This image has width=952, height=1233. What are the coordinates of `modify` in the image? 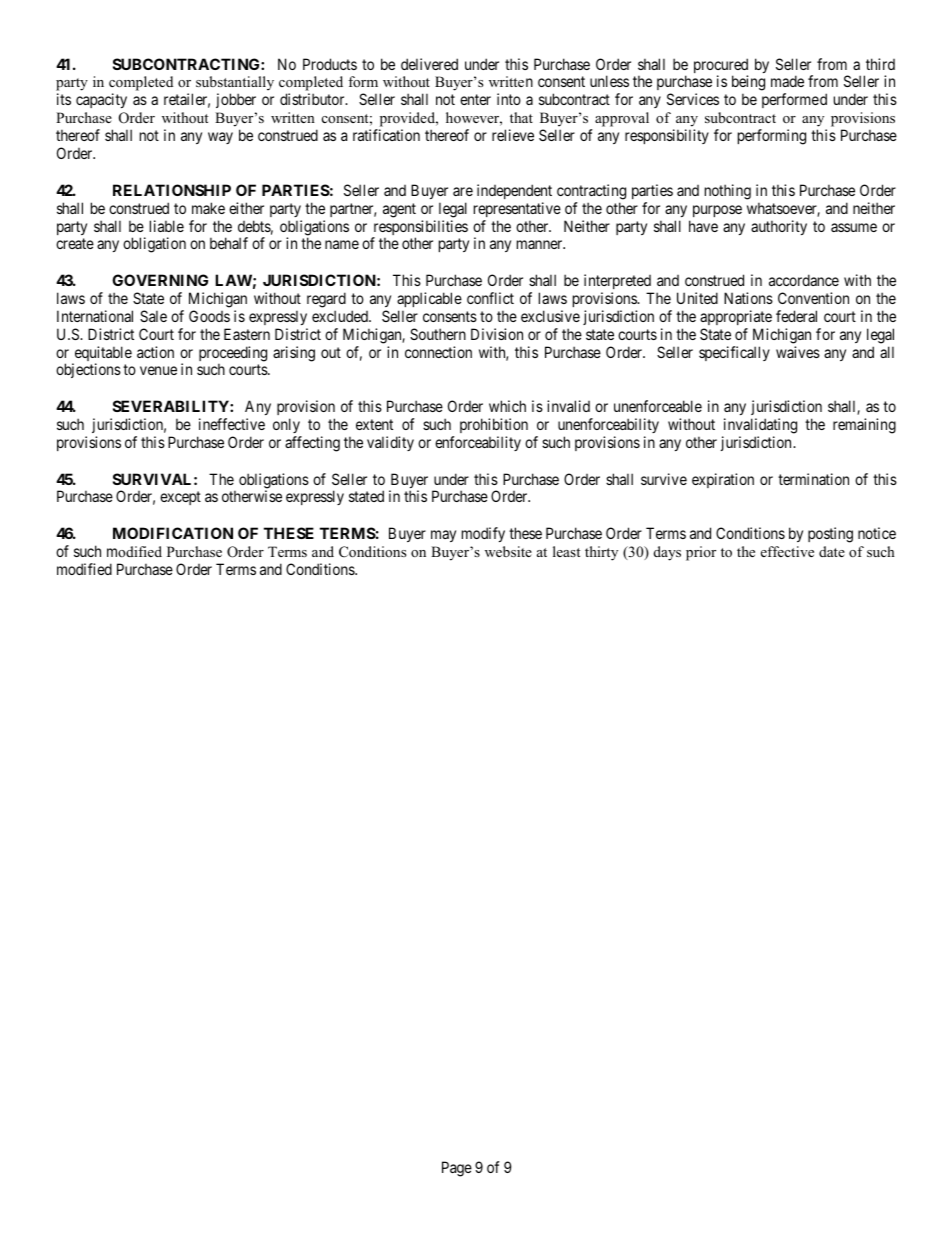 It's located at (483, 534).
